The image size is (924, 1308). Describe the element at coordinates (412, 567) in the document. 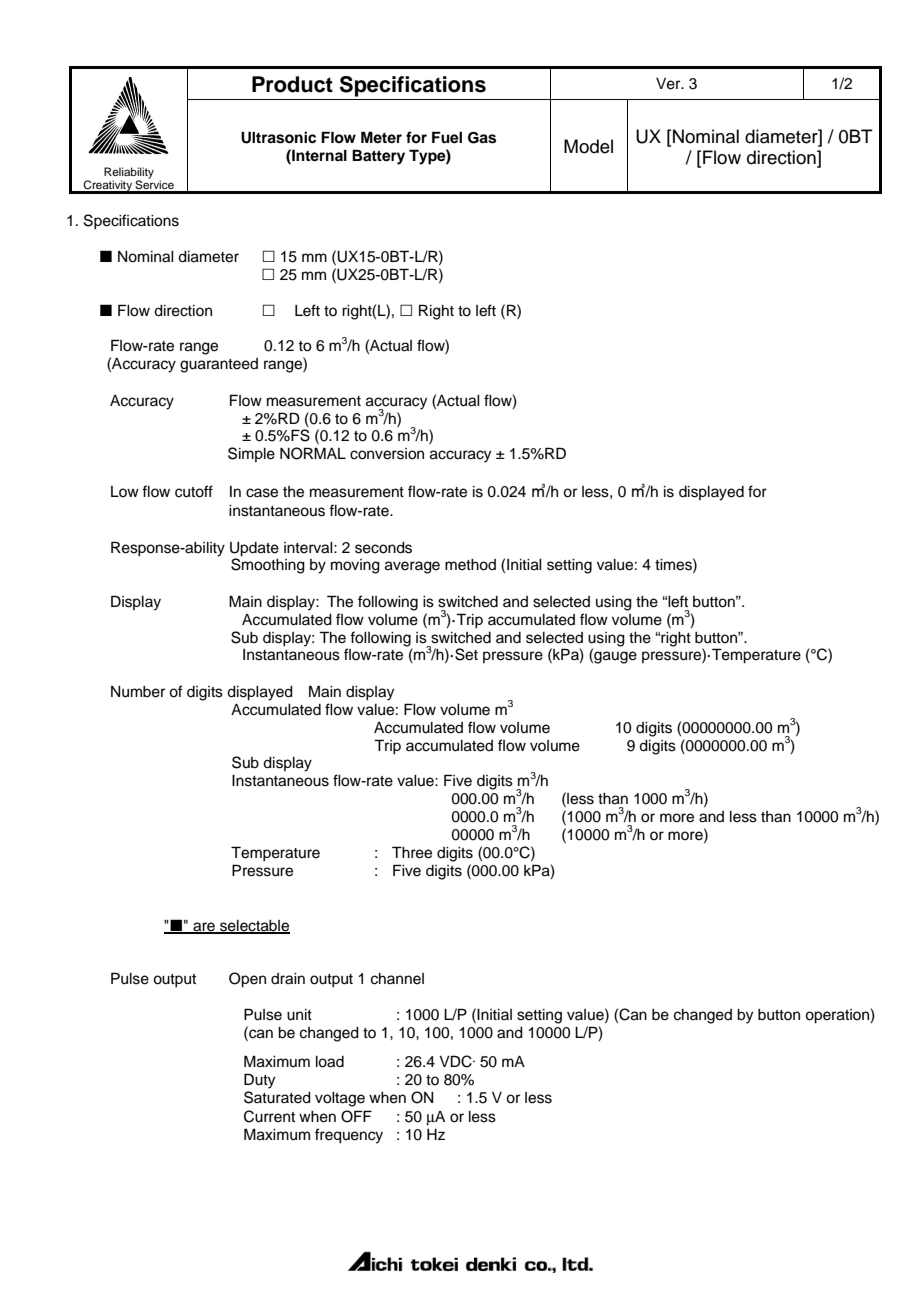

I see `average` at that location.
